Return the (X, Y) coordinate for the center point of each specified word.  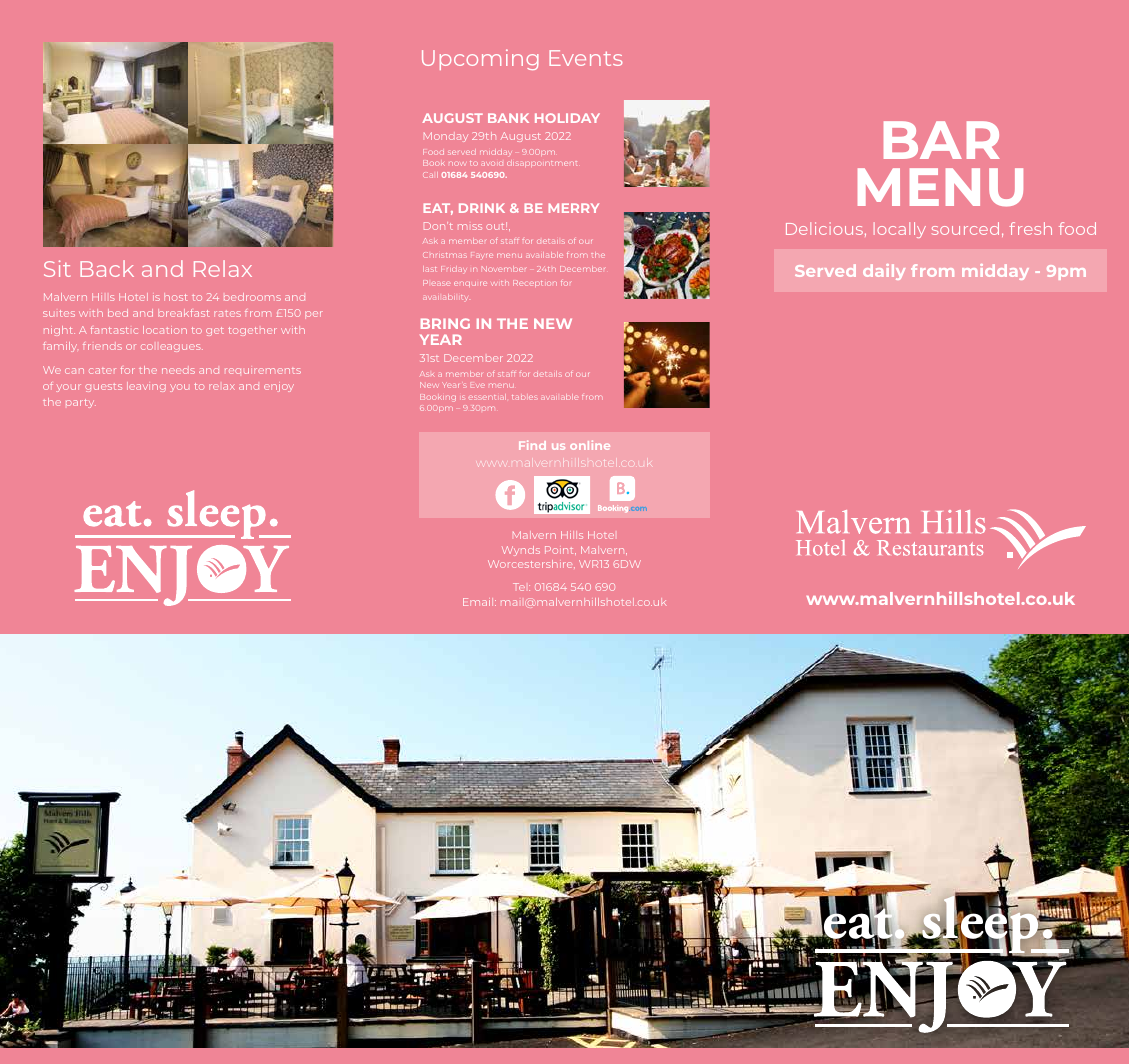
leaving (146, 387)
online (590, 445)
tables (525, 397)
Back (107, 268)
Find (532, 445)
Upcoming (480, 59)
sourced (965, 228)
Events (585, 58)
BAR (942, 140)
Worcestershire (531, 564)
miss (470, 227)
